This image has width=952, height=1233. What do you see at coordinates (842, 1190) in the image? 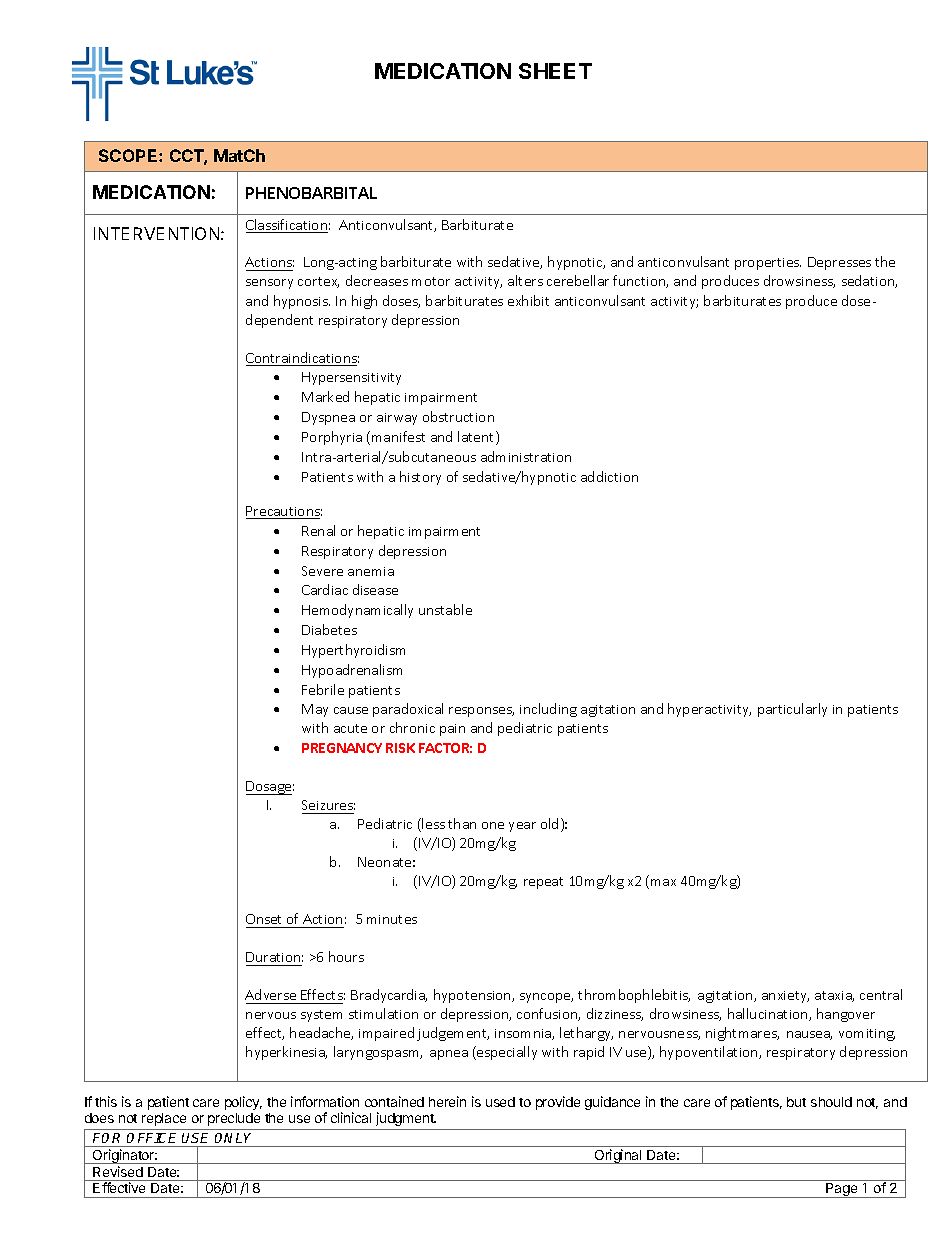
I see `Page` at bounding box center [842, 1190].
